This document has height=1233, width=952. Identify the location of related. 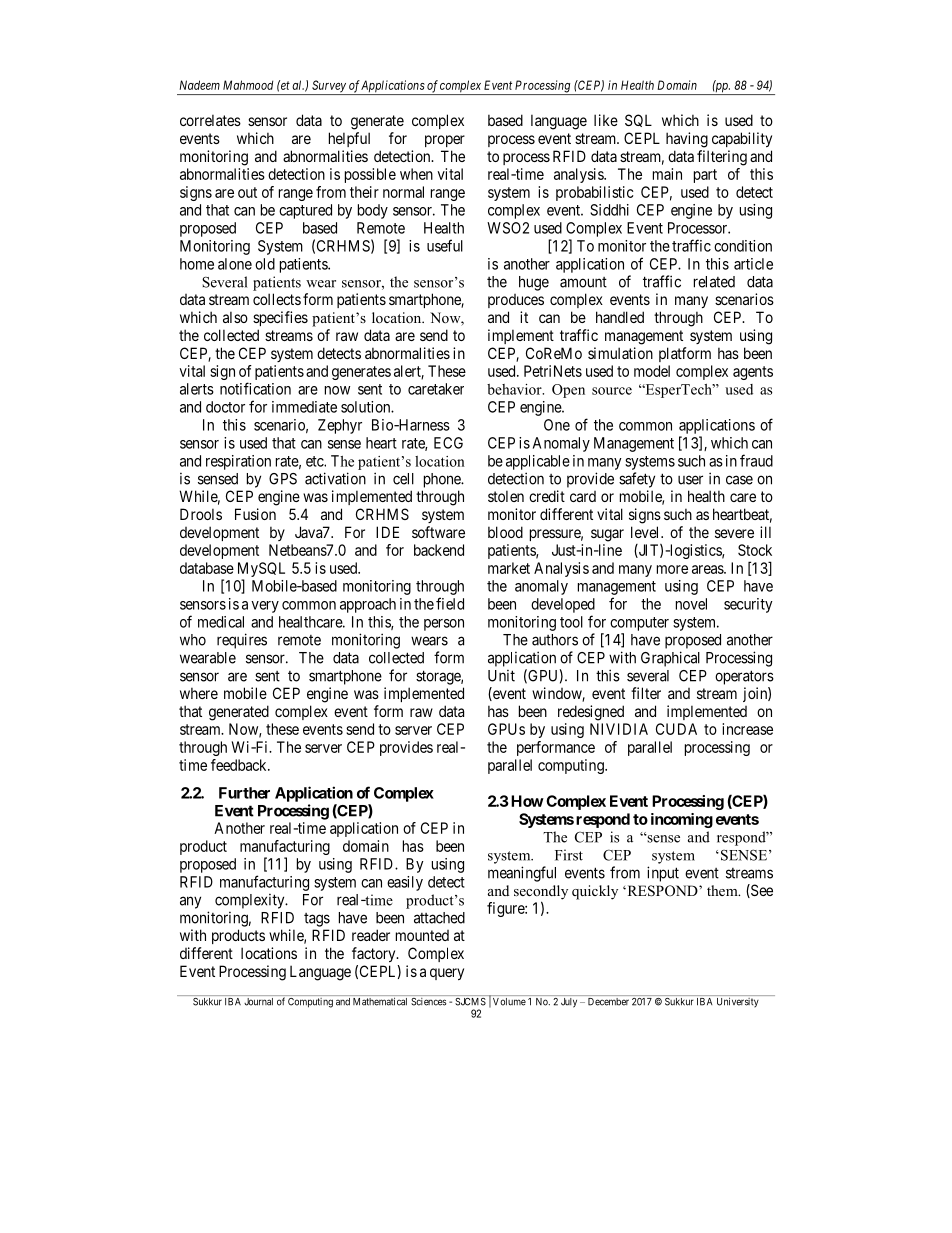
(714, 282).
